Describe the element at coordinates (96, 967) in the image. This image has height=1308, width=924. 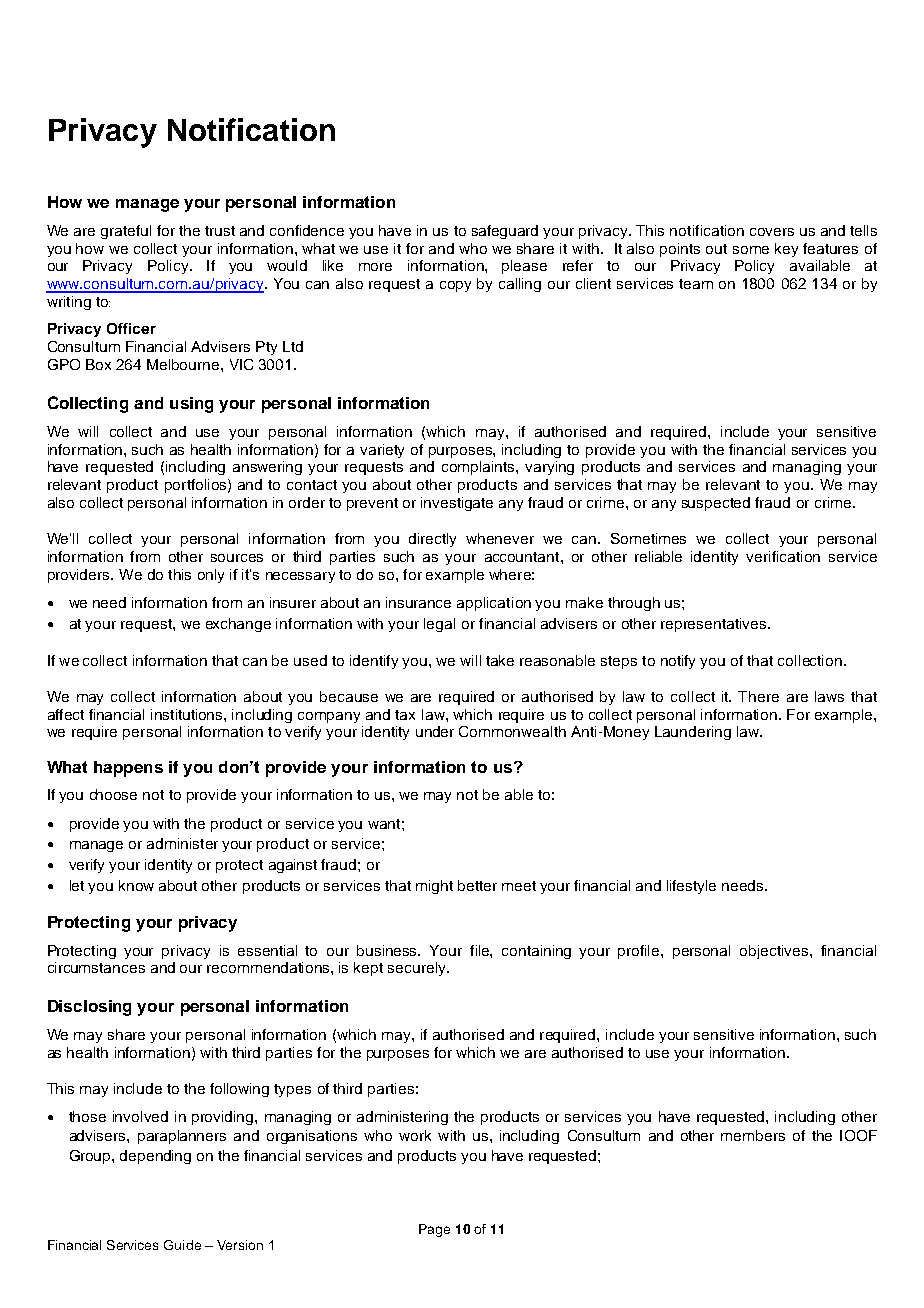
I see `circumstances` at that location.
